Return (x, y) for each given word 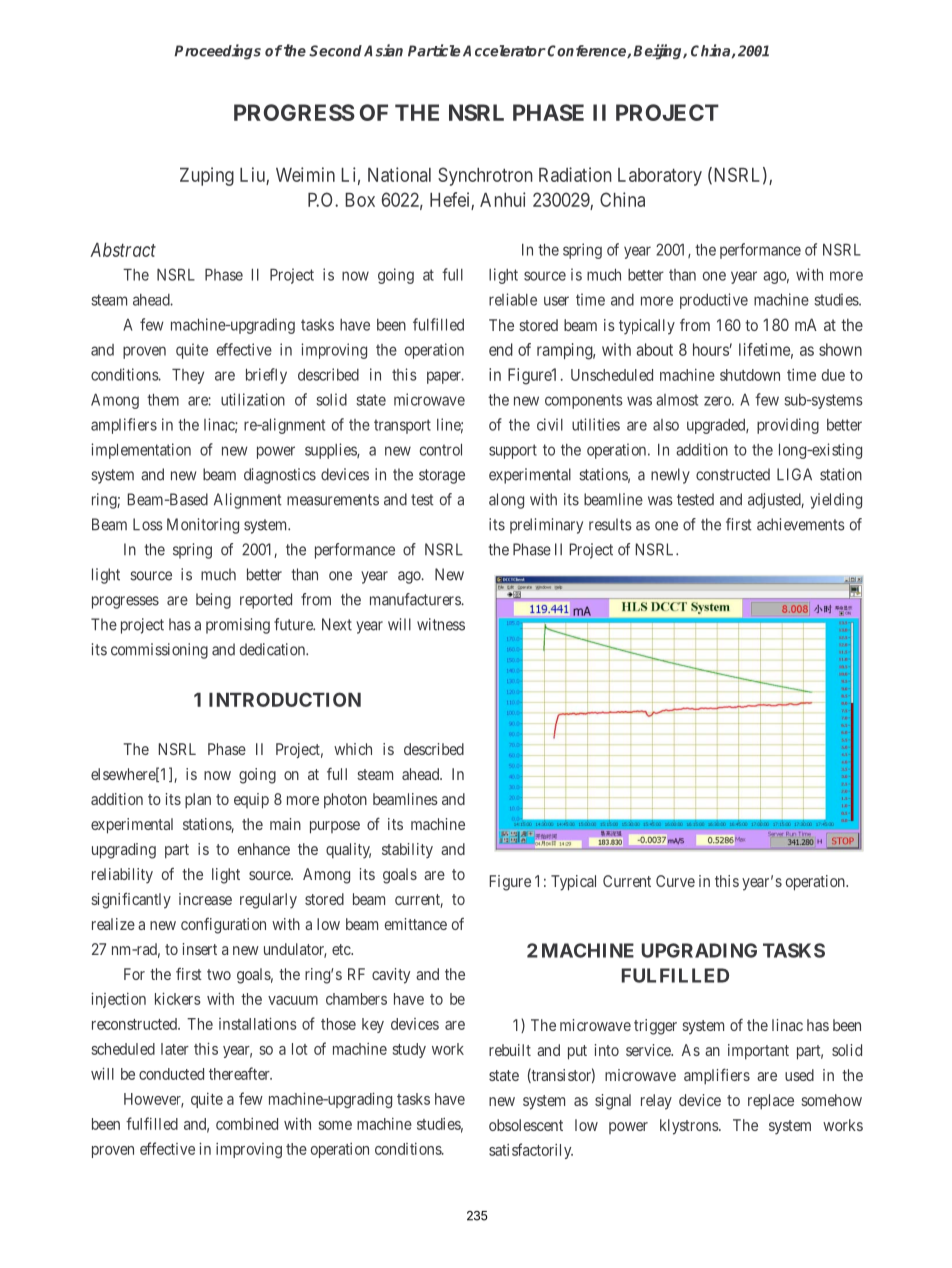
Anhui (503, 199)
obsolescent (526, 1125)
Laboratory (660, 177)
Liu (252, 174)
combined (247, 1124)
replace (771, 1102)
